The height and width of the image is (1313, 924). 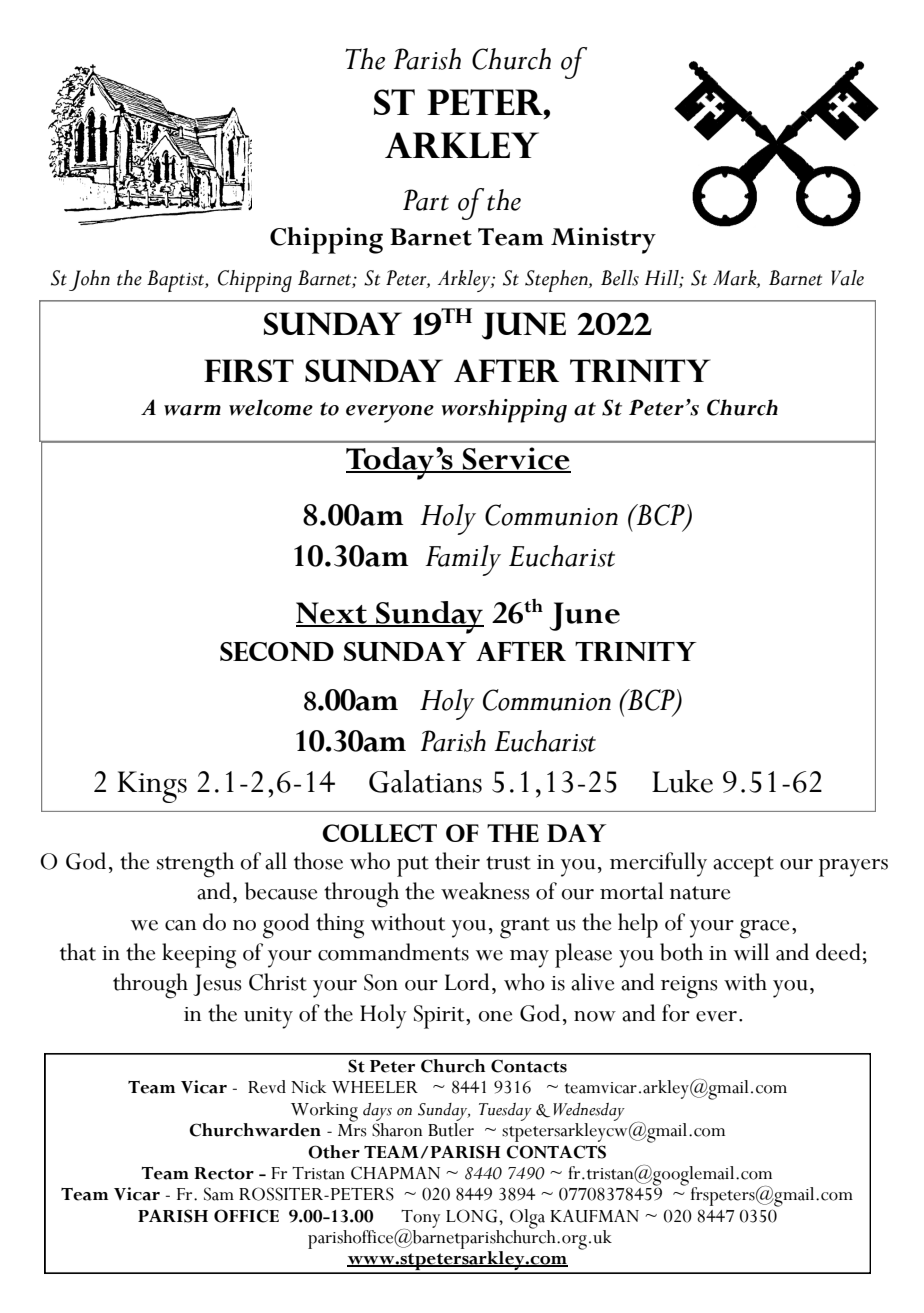 What do you see at coordinates (847, 278) in the image?
I see `Vale` at bounding box center [847, 278].
